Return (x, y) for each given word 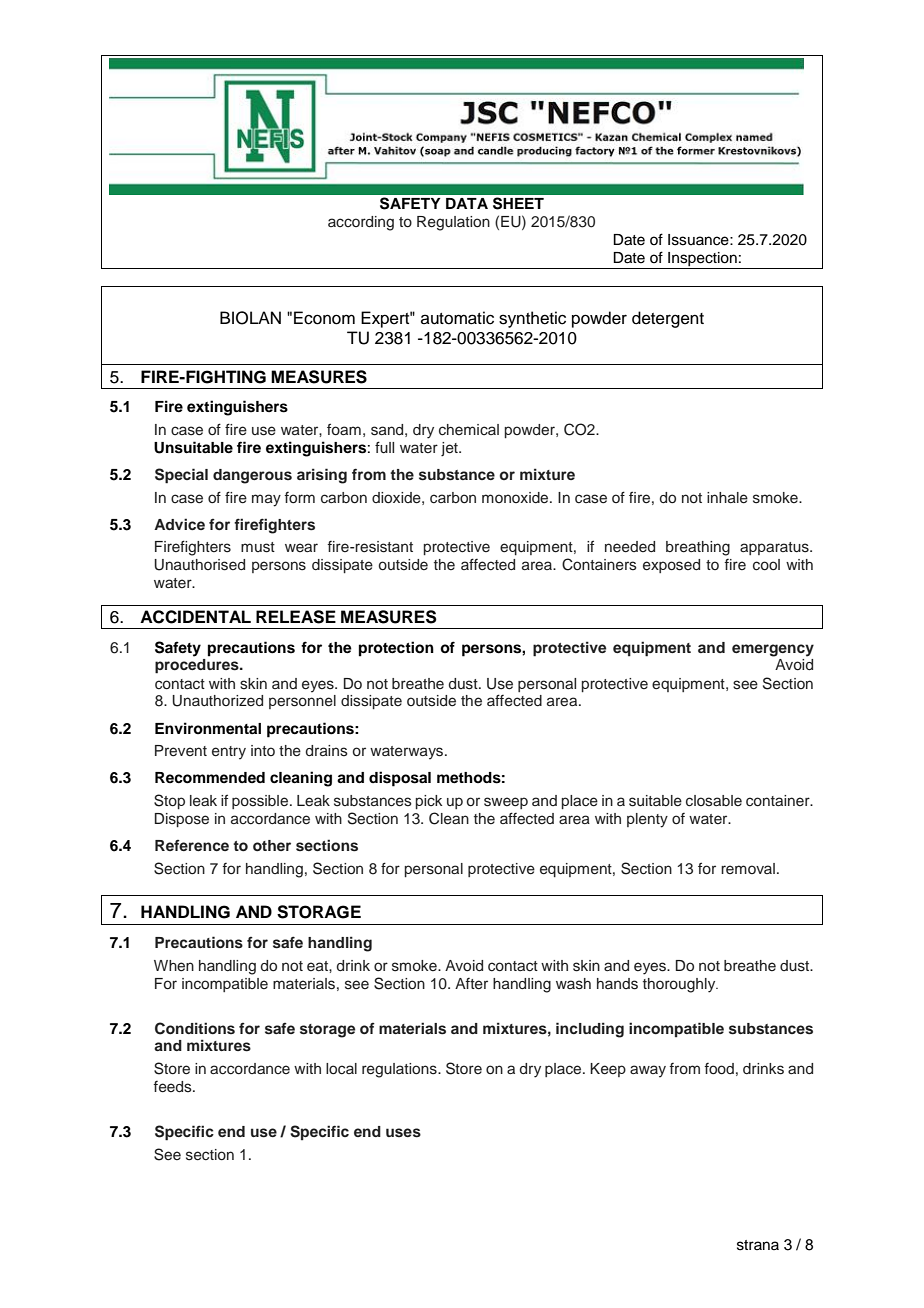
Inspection (702, 260)
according (361, 223)
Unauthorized (217, 701)
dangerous (252, 476)
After (471, 984)
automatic (457, 318)
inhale (727, 498)
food (719, 1068)
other (272, 845)
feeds (173, 1087)
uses (403, 1133)
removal (748, 868)
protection (396, 649)
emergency (773, 650)
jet (450, 449)
